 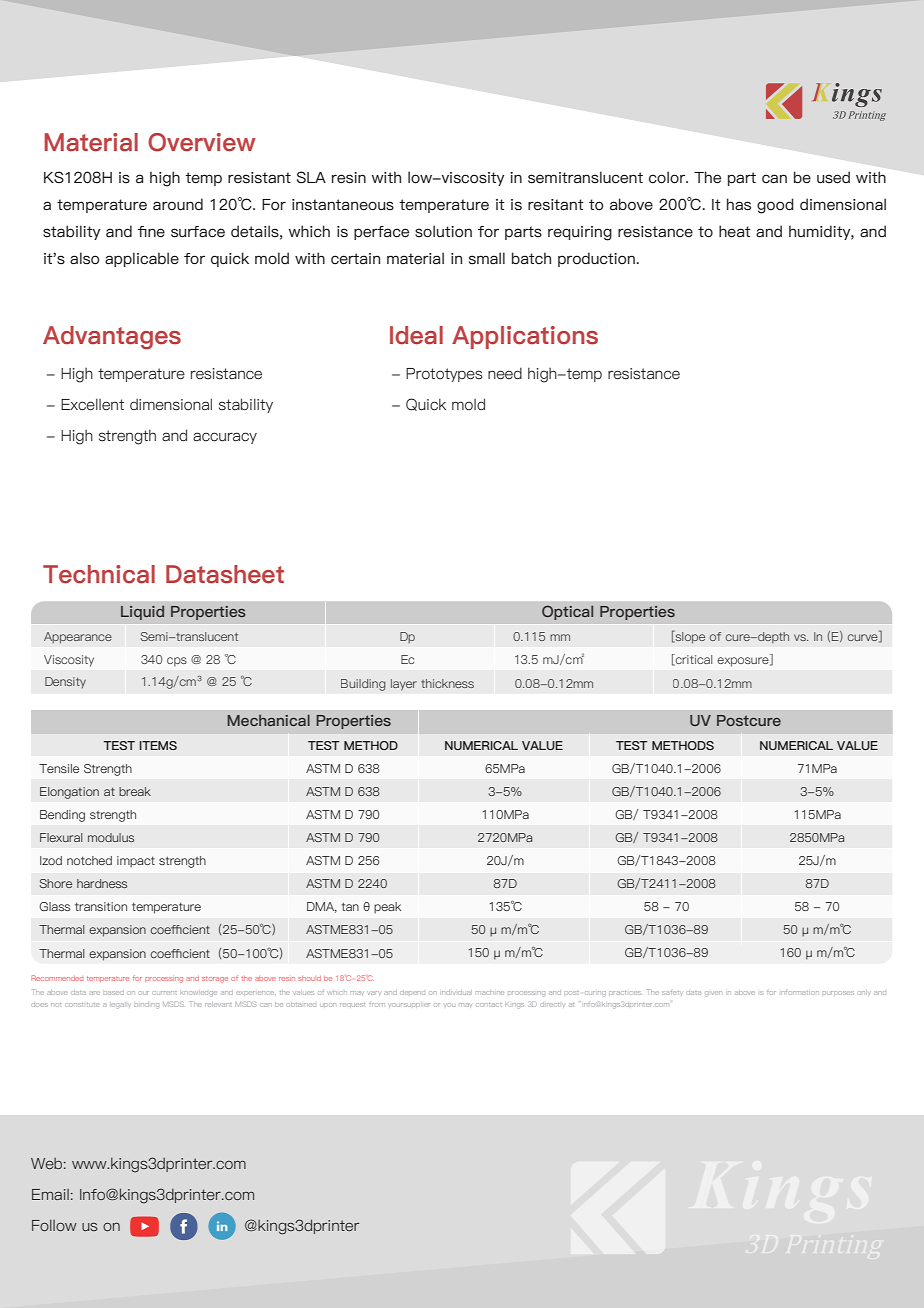 What do you see at coordinates (443, 231) in the page?
I see `solution` at bounding box center [443, 231].
